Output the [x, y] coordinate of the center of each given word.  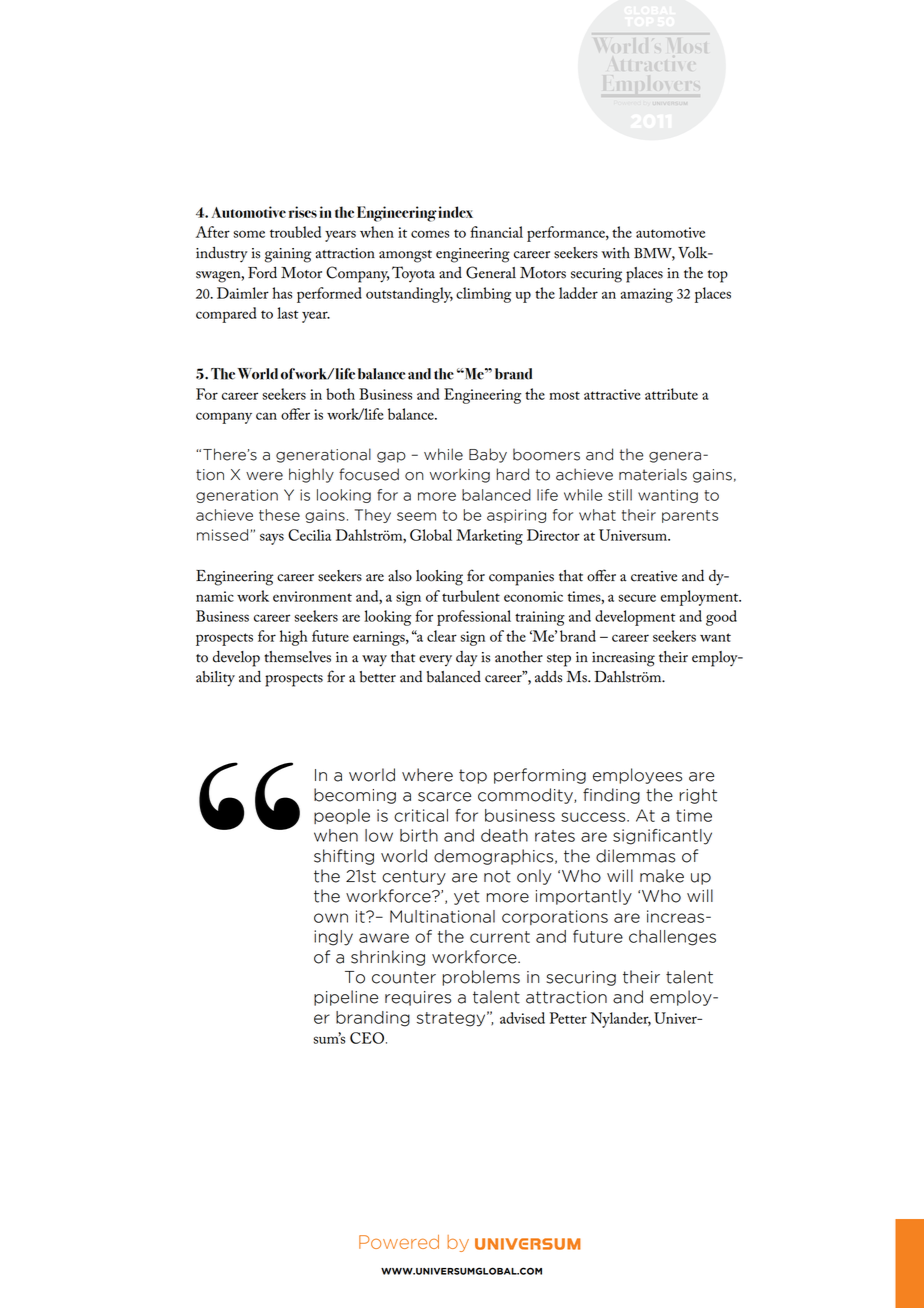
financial [496, 232]
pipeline [346, 998]
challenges [672, 938]
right [698, 796]
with [616, 253]
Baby [488, 455]
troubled [295, 232]
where [427, 775]
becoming [355, 796]
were [264, 476]
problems [481, 978]
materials [653, 474]
